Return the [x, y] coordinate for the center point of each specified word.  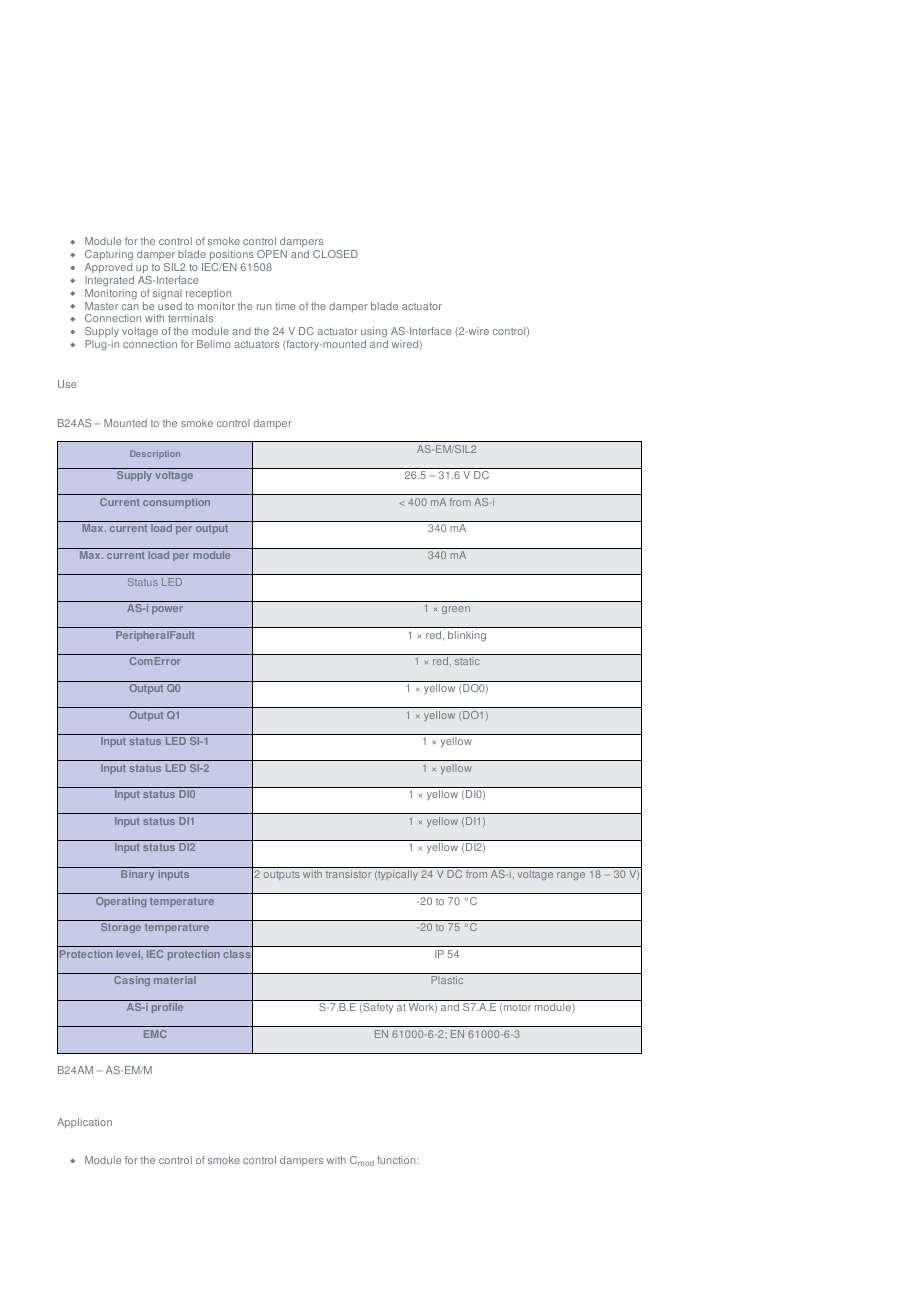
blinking [467, 636]
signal [167, 294]
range [571, 876]
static [467, 661]
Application [84, 1123]
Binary [137, 875]
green [456, 610]
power [167, 610]
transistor [348, 874]
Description [155, 454]
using [374, 334]
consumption [176, 503]
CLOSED [335, 254]
